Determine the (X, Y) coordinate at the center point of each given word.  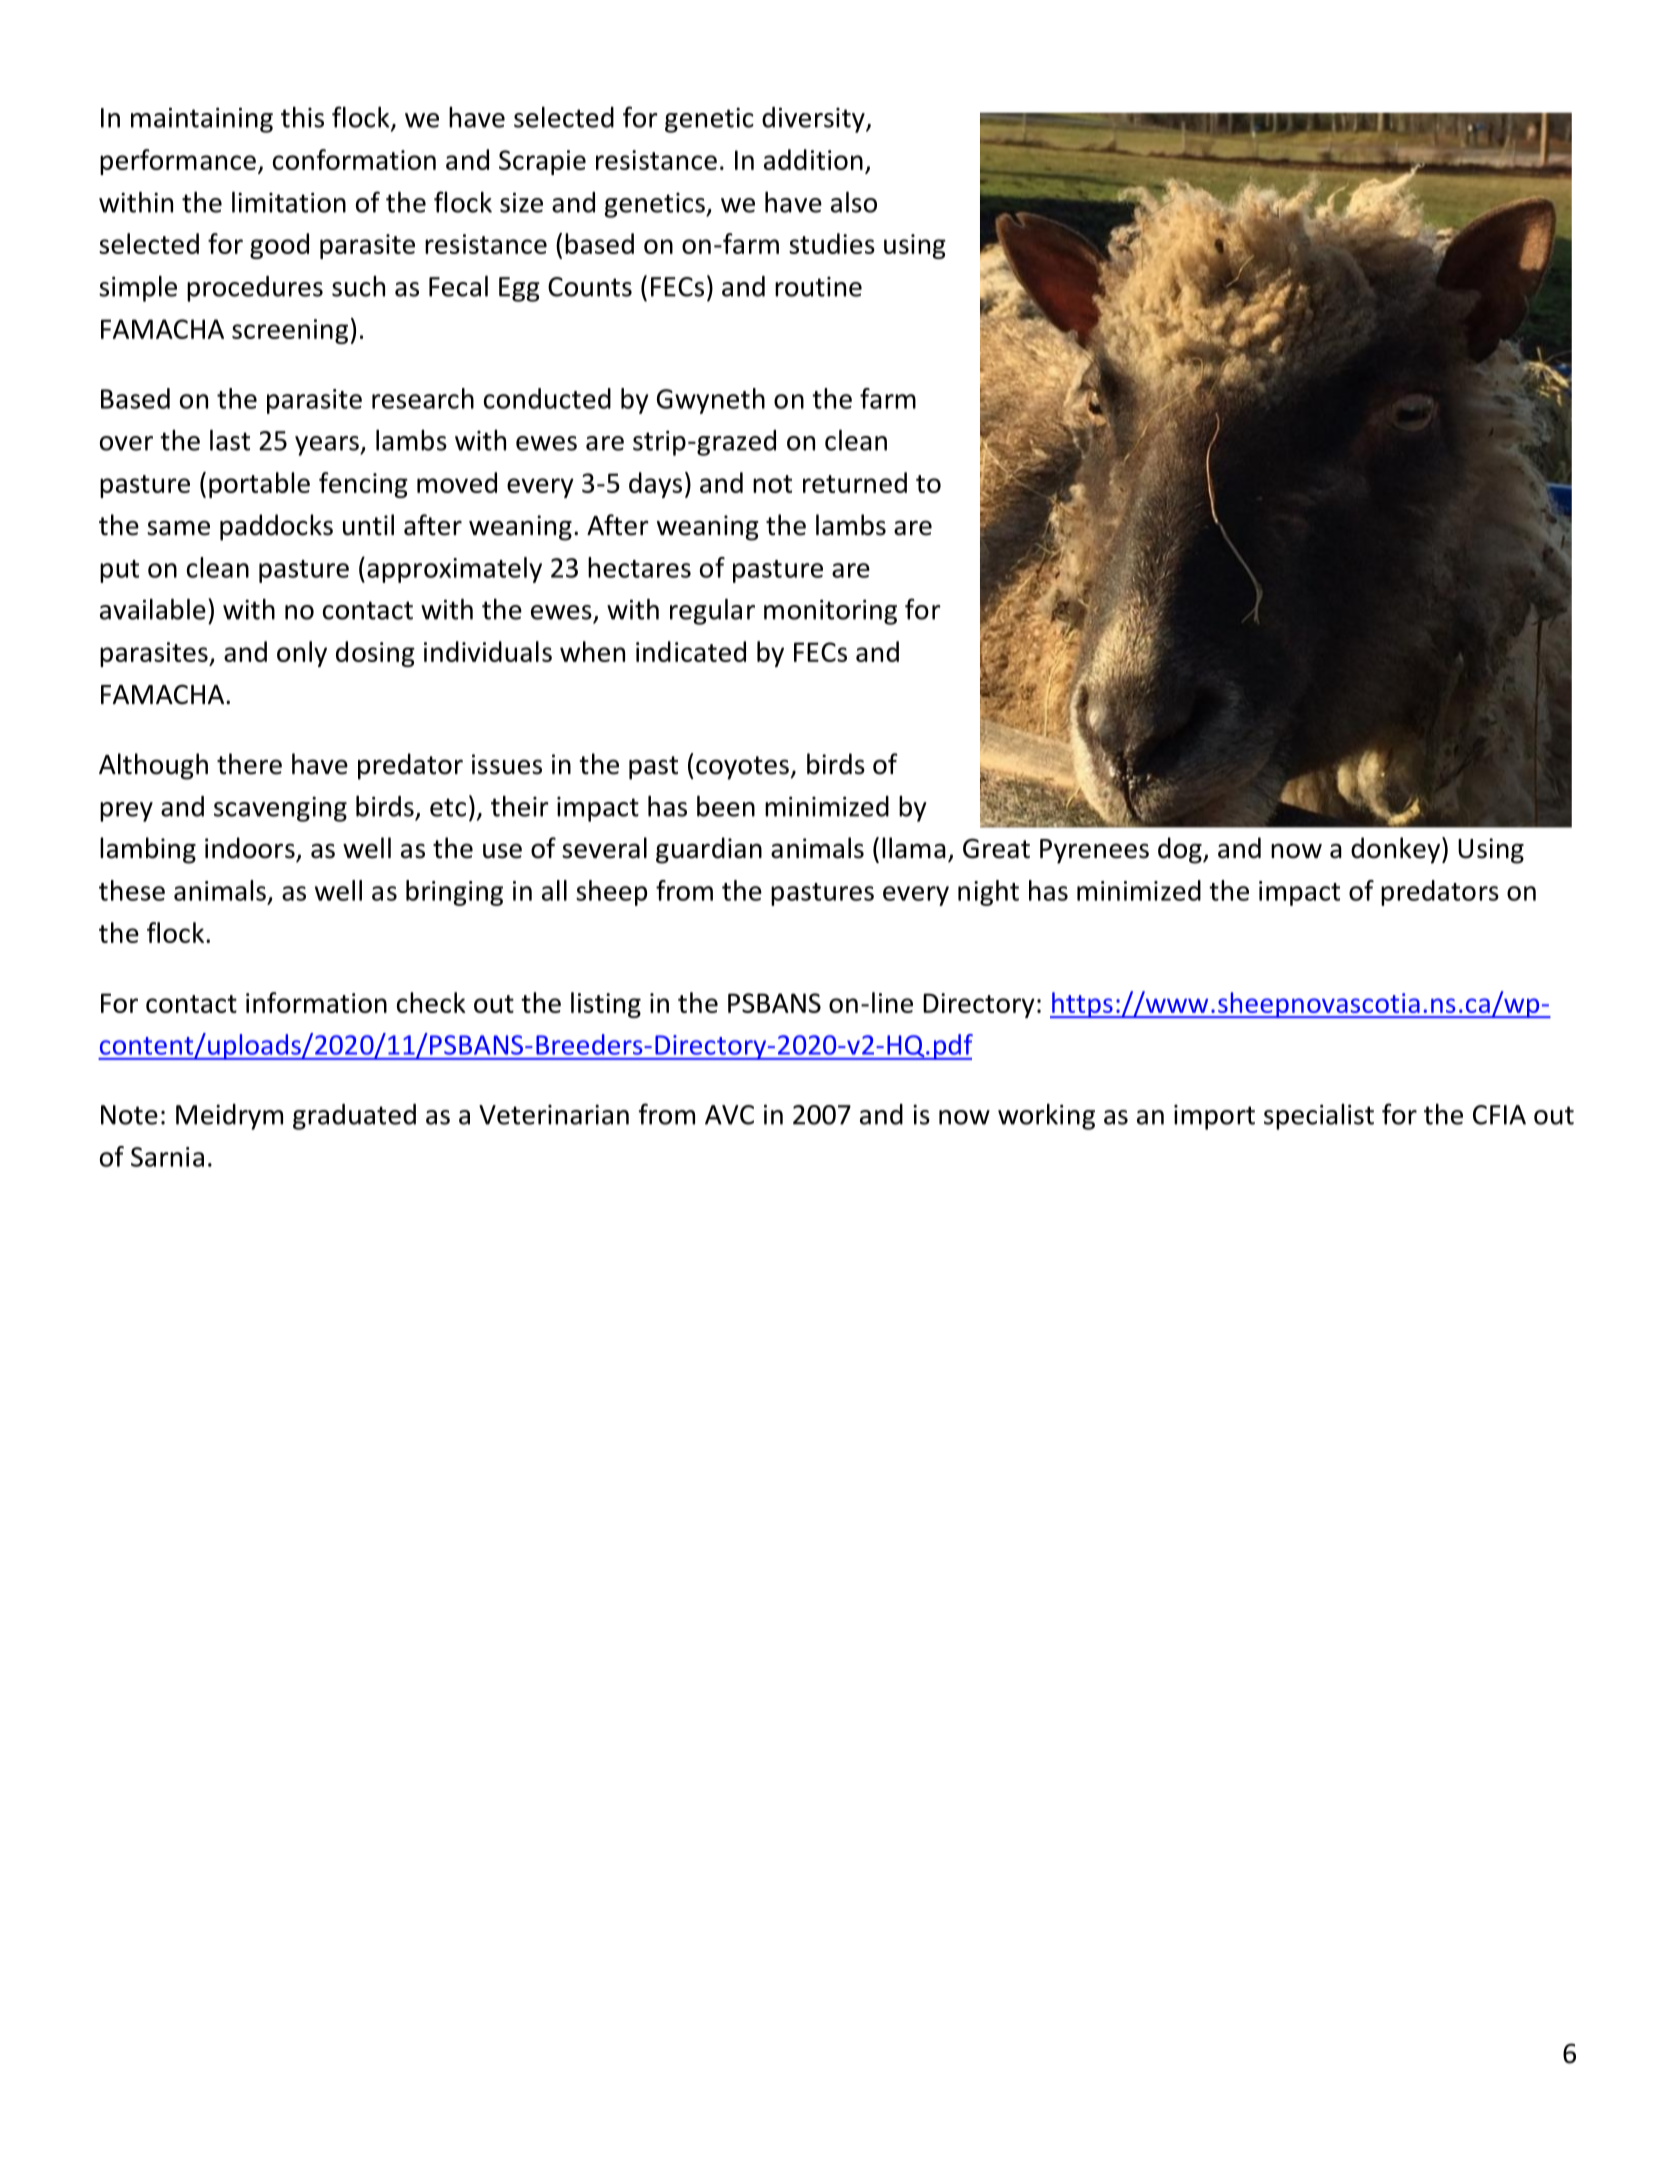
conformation (354, 159)
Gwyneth (711, 401)
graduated (354, 1117)
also (854, 202)
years (328, 446)
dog (1181, 850)
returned (855, 482)
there (249, 764)
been (726, 806)
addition (813, 159)
